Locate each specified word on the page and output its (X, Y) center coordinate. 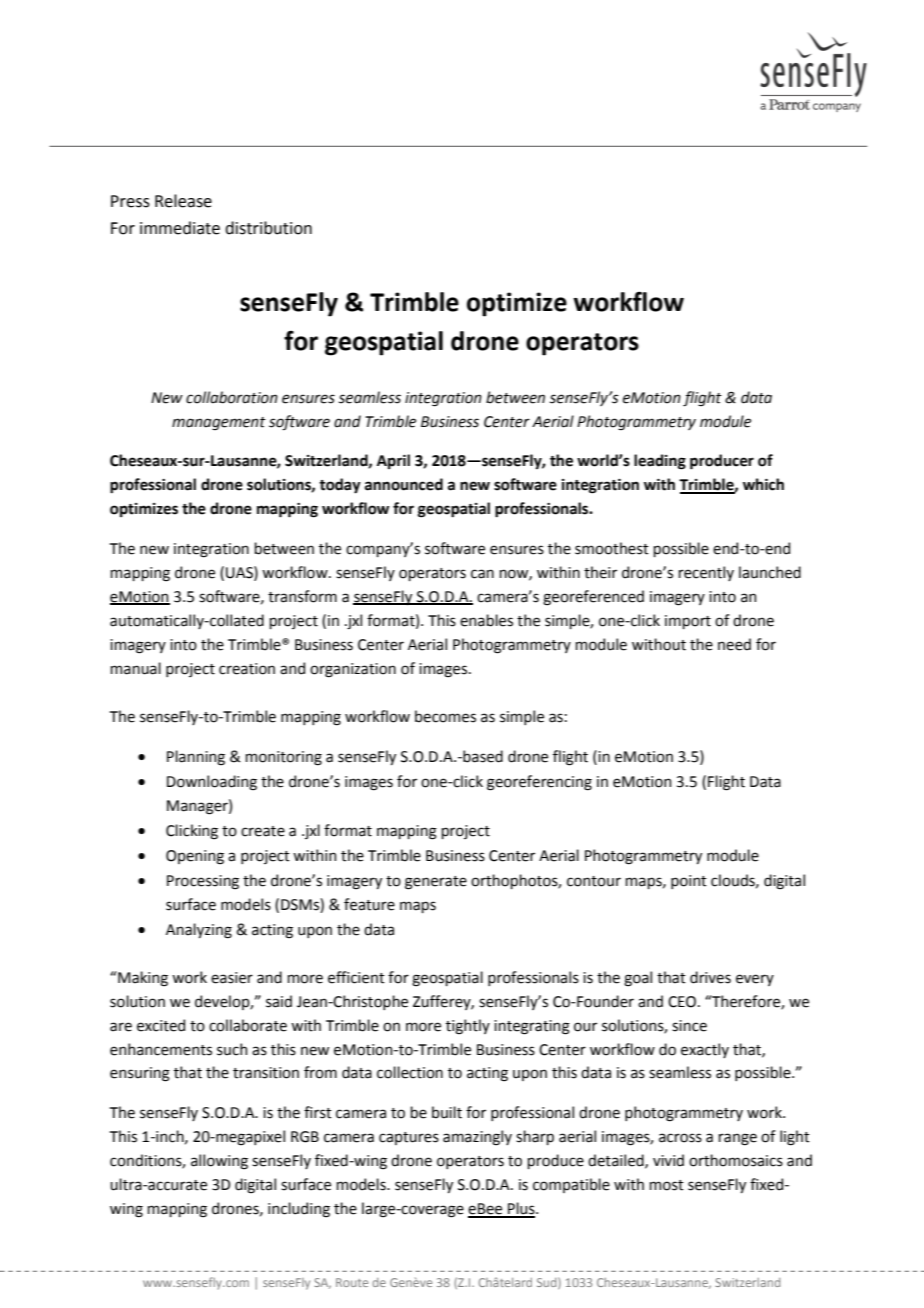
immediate (180, 228)
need (734, 644)
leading (660, 462)
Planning (196, 758)
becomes (445, 716)
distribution (268, 228)
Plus (521, 1209)
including (299, 1210)
